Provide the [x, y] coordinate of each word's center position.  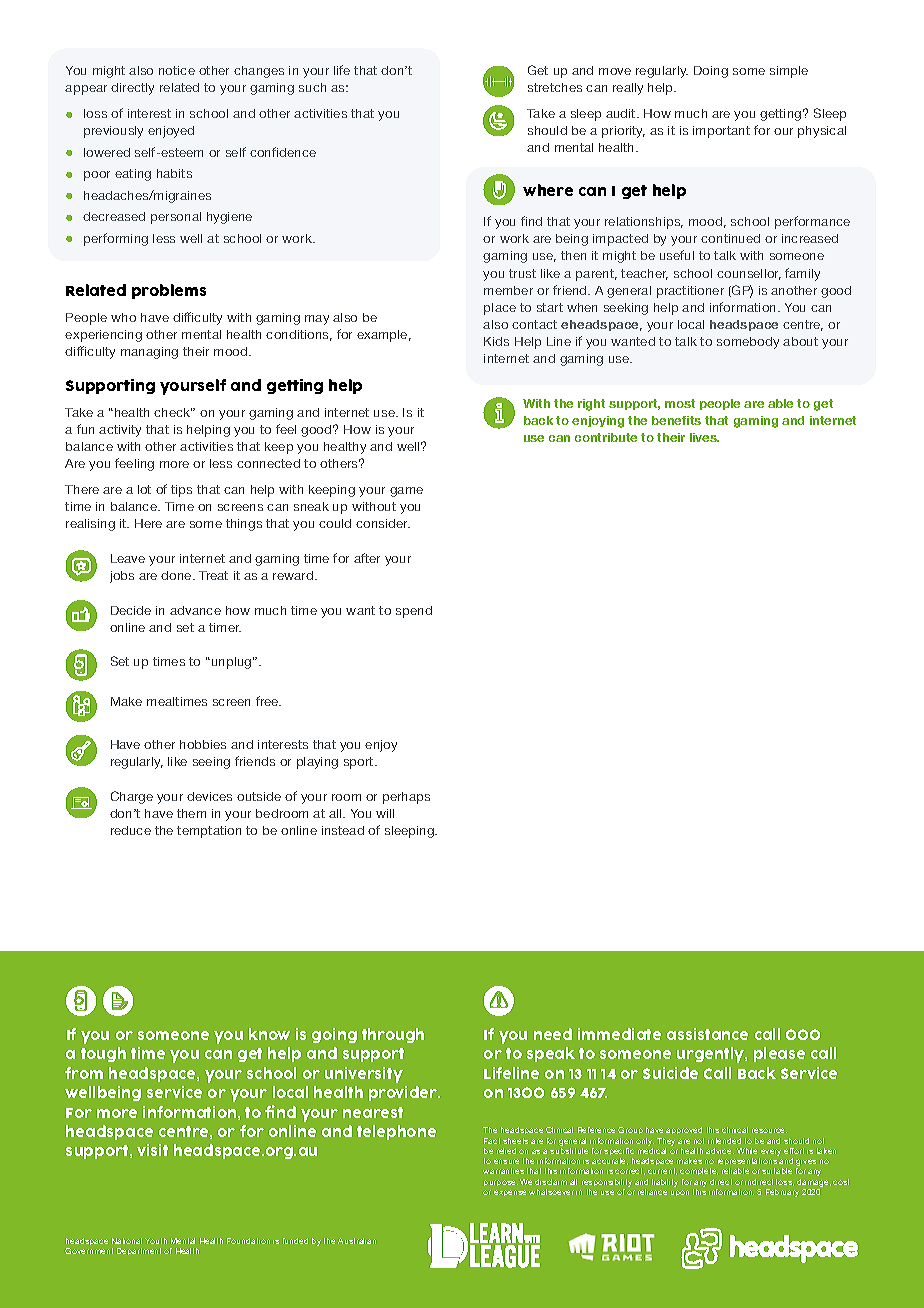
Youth [156, 1241]
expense [510, 1193]
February [782, 1193]
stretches [555, 87]
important [721, 132]
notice [177, 70]
